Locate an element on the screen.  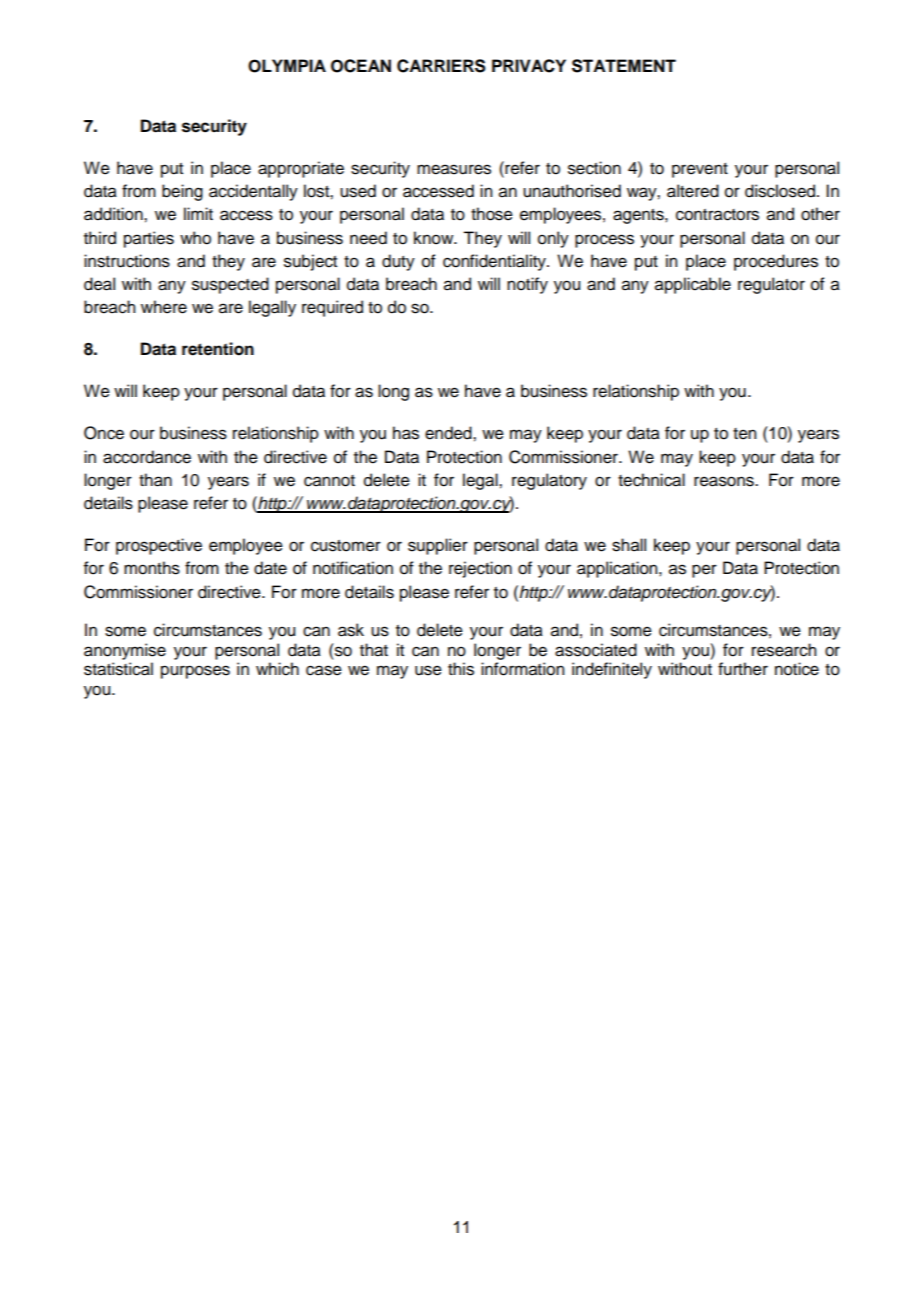
STATEMENT is located at coordinates (624, 66).
